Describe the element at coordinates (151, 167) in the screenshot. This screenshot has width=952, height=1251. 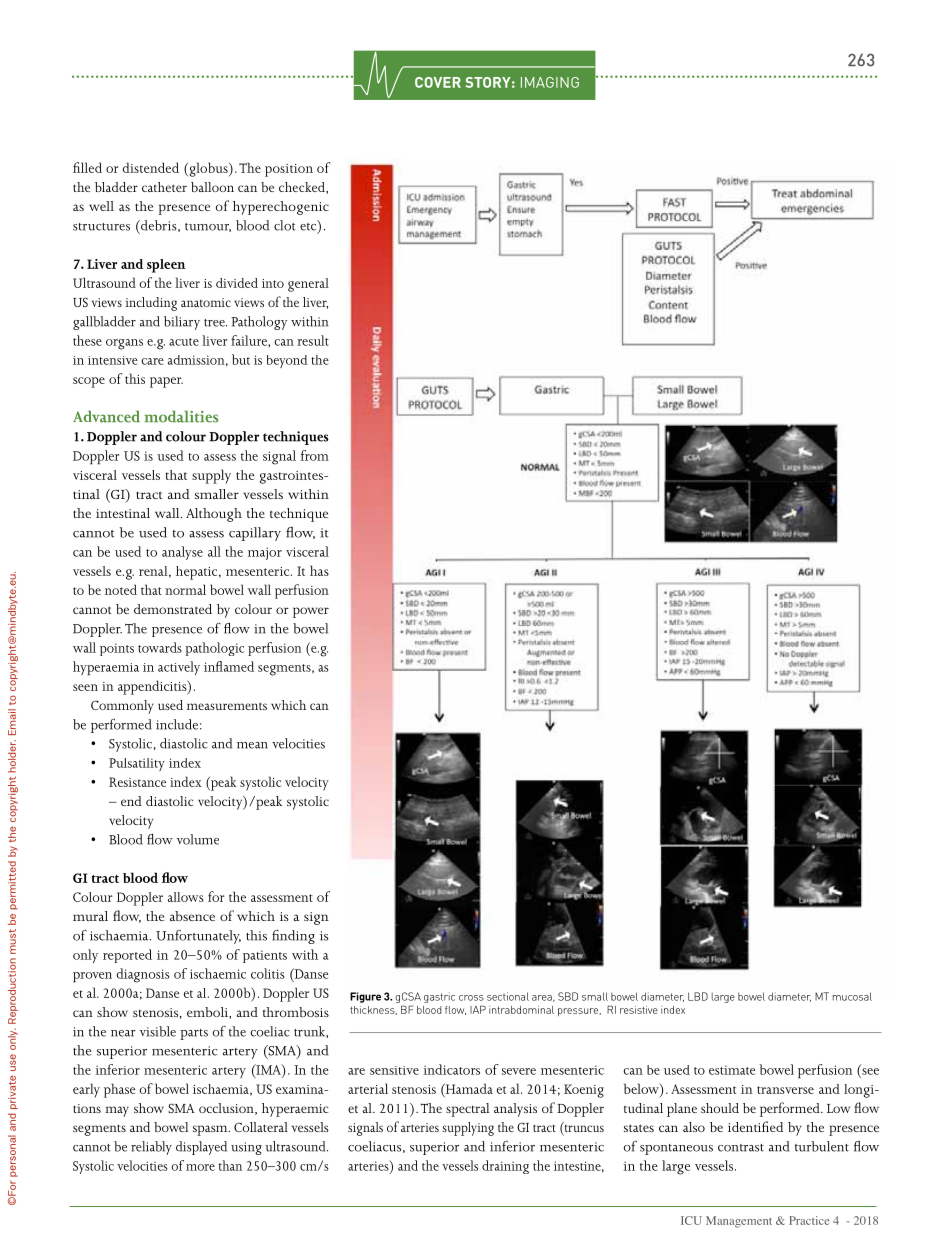
I see `distended` at that location.
